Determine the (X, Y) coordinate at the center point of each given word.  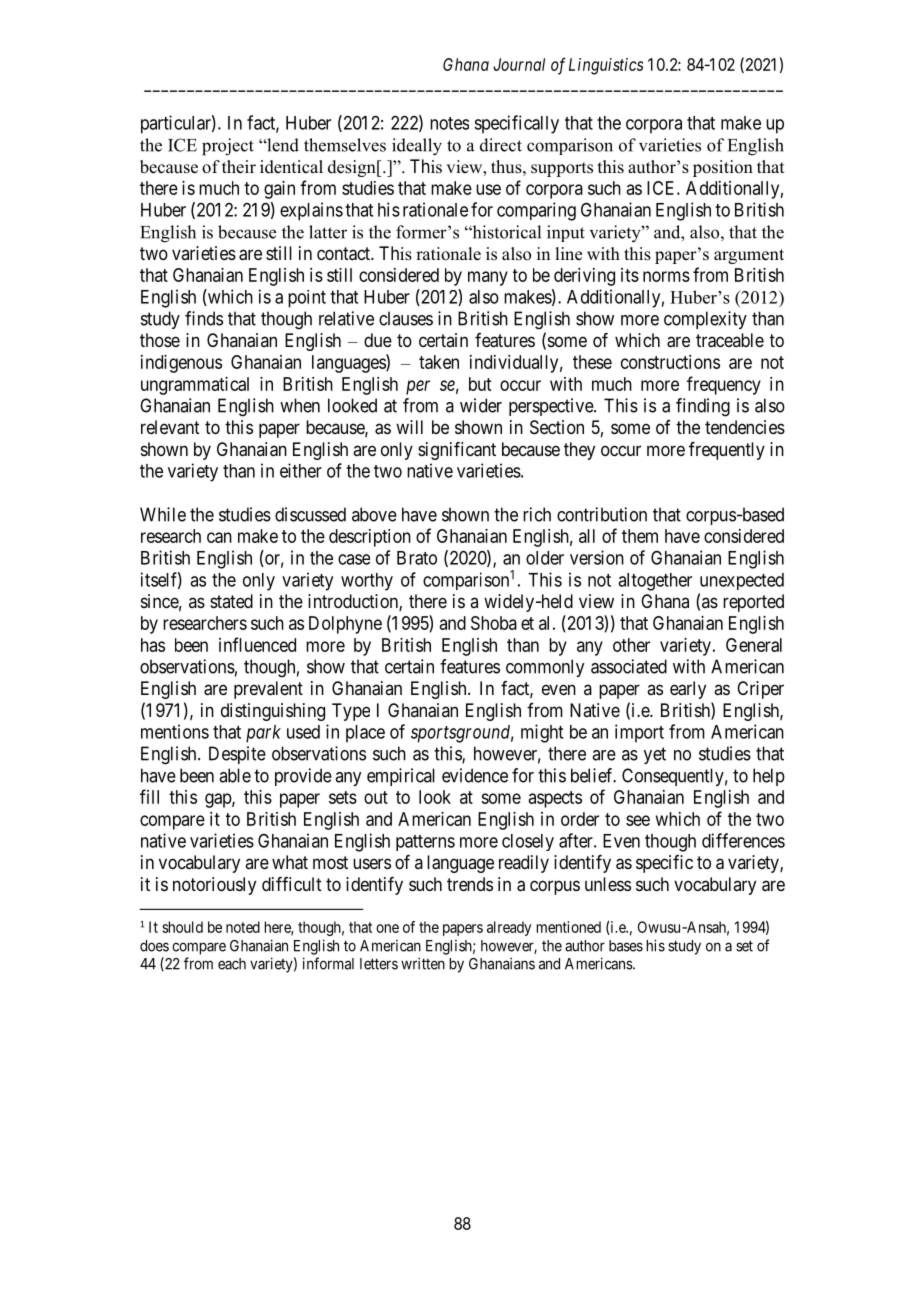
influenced (257, 644)
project (228, 147)
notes (449, 123)
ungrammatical (195, 386)
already (509, 928)
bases (626, 946)
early (688, 690)
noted (243, 927)
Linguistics (606, 66)
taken (439, 362)
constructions (670, 362)
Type (351, 712)
